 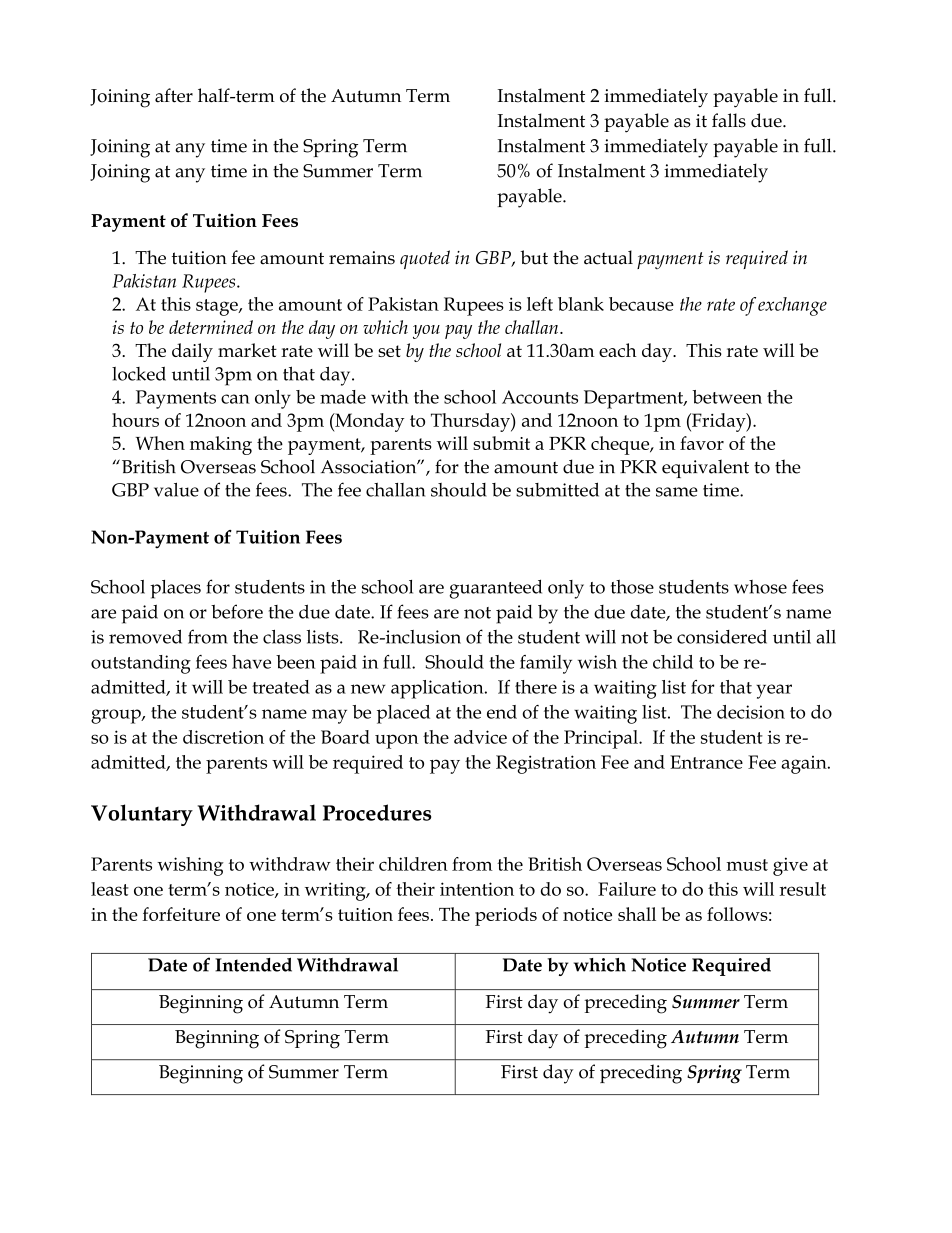 I want to click on periods, so click(x=506, y=916).
